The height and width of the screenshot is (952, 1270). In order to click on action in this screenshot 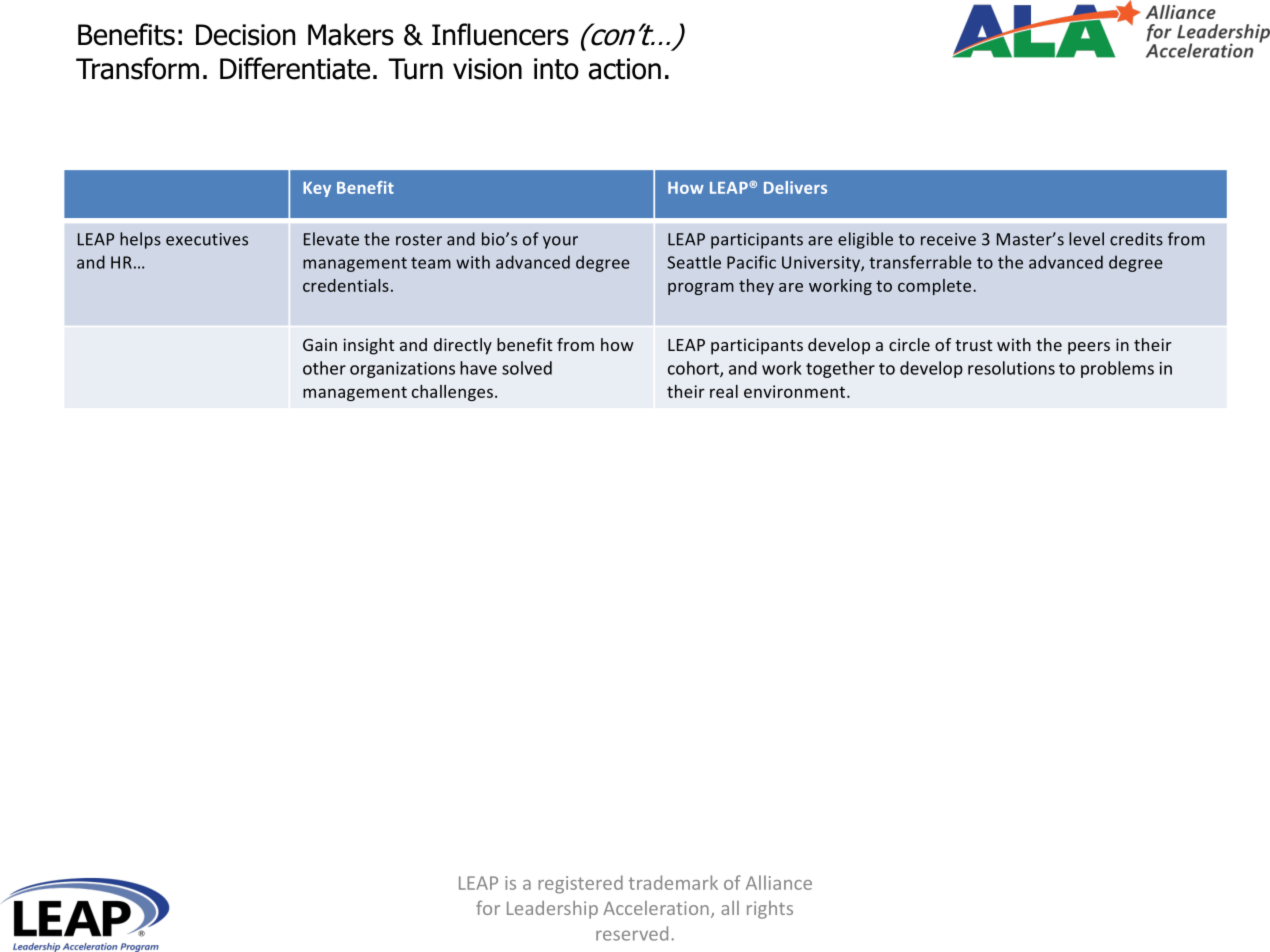, I will do `click(625, 69)`.
